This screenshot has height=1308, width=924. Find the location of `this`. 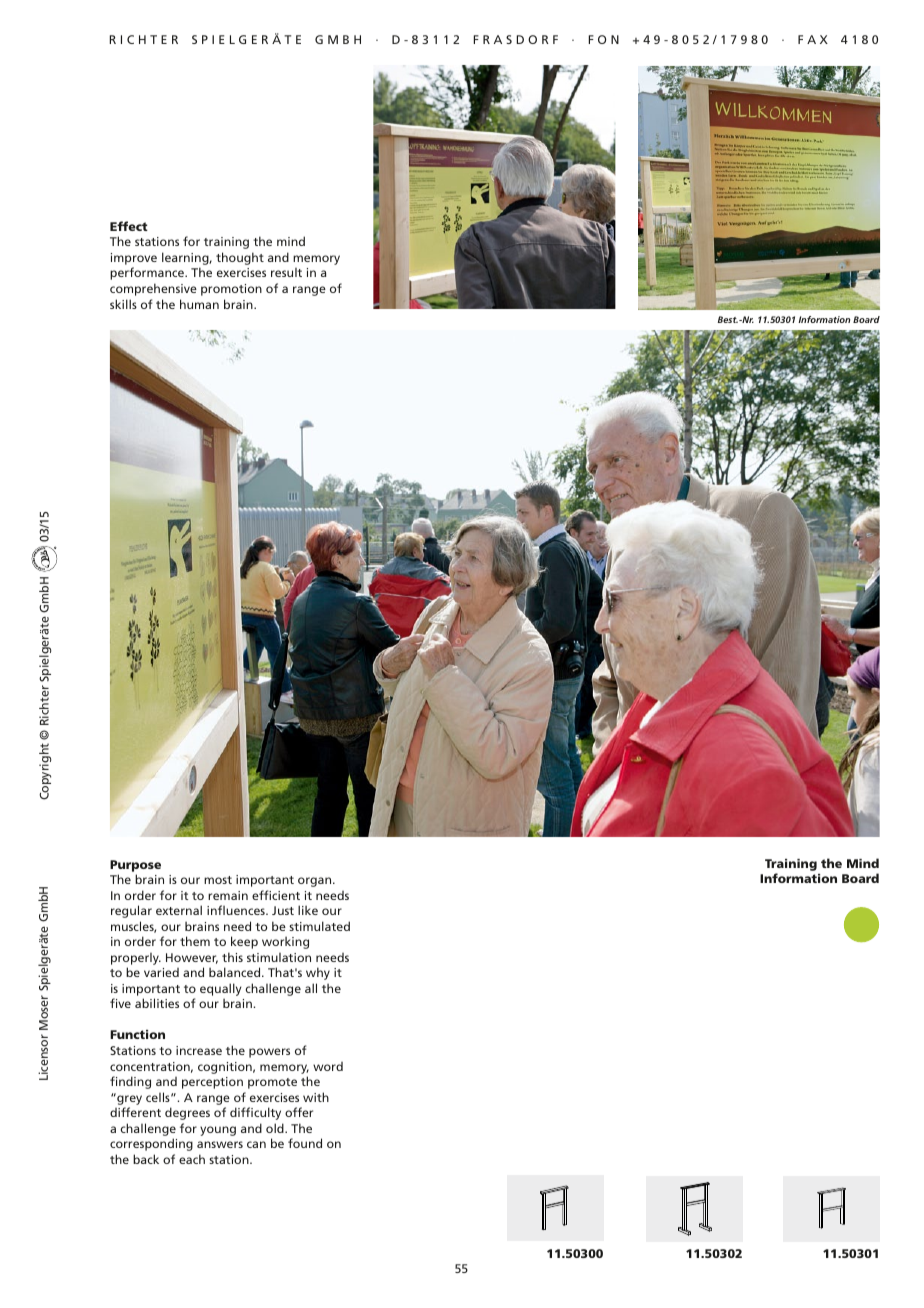

this is located at coordinates (232, 957).
